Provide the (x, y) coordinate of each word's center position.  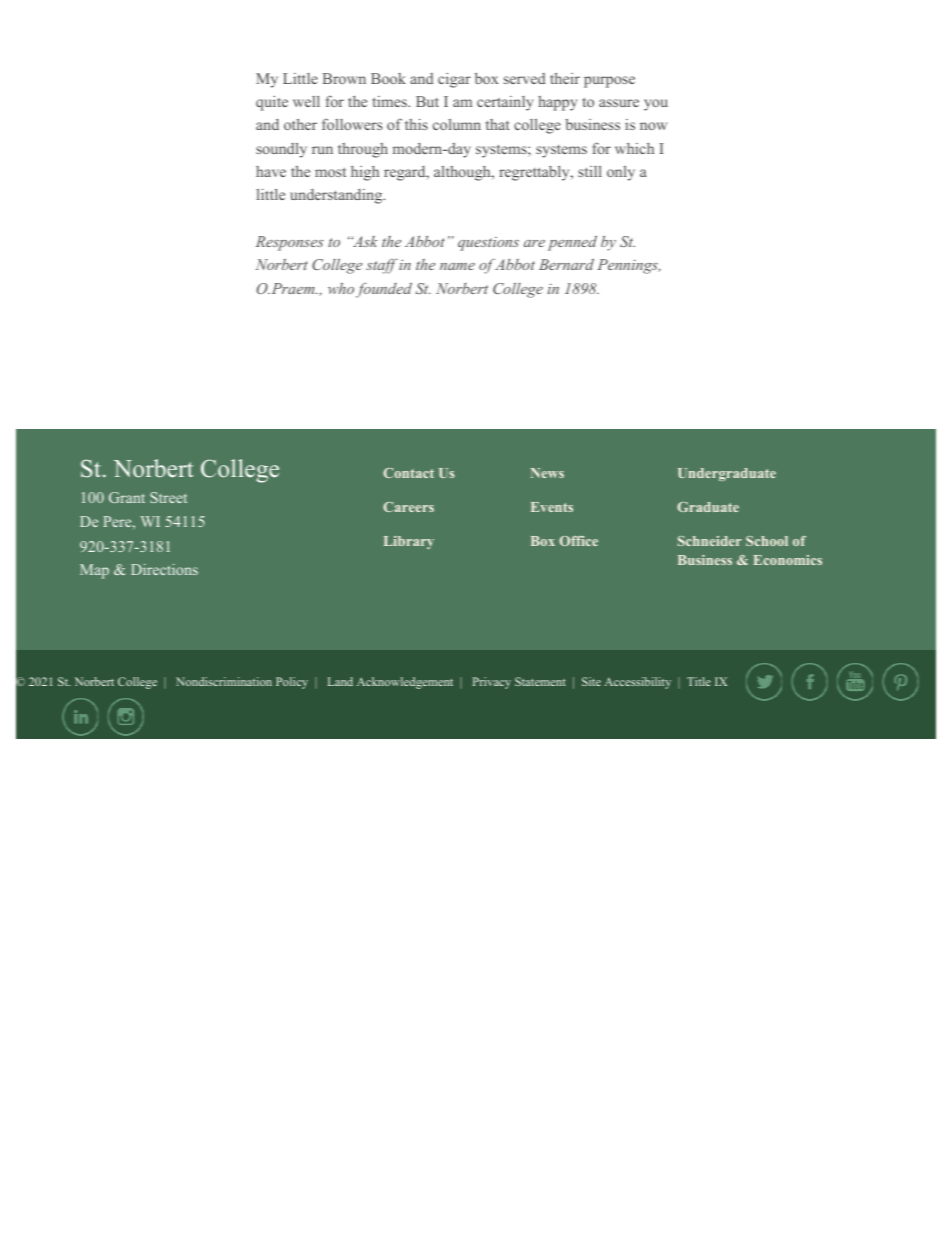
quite (272, 103)
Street (168, 497)
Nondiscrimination (224, 681)
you (656, 105)
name (457, 266)
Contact (408, 473)
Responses (290, 243)
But (427, 101)
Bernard (566, 264)
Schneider (710, 541)
